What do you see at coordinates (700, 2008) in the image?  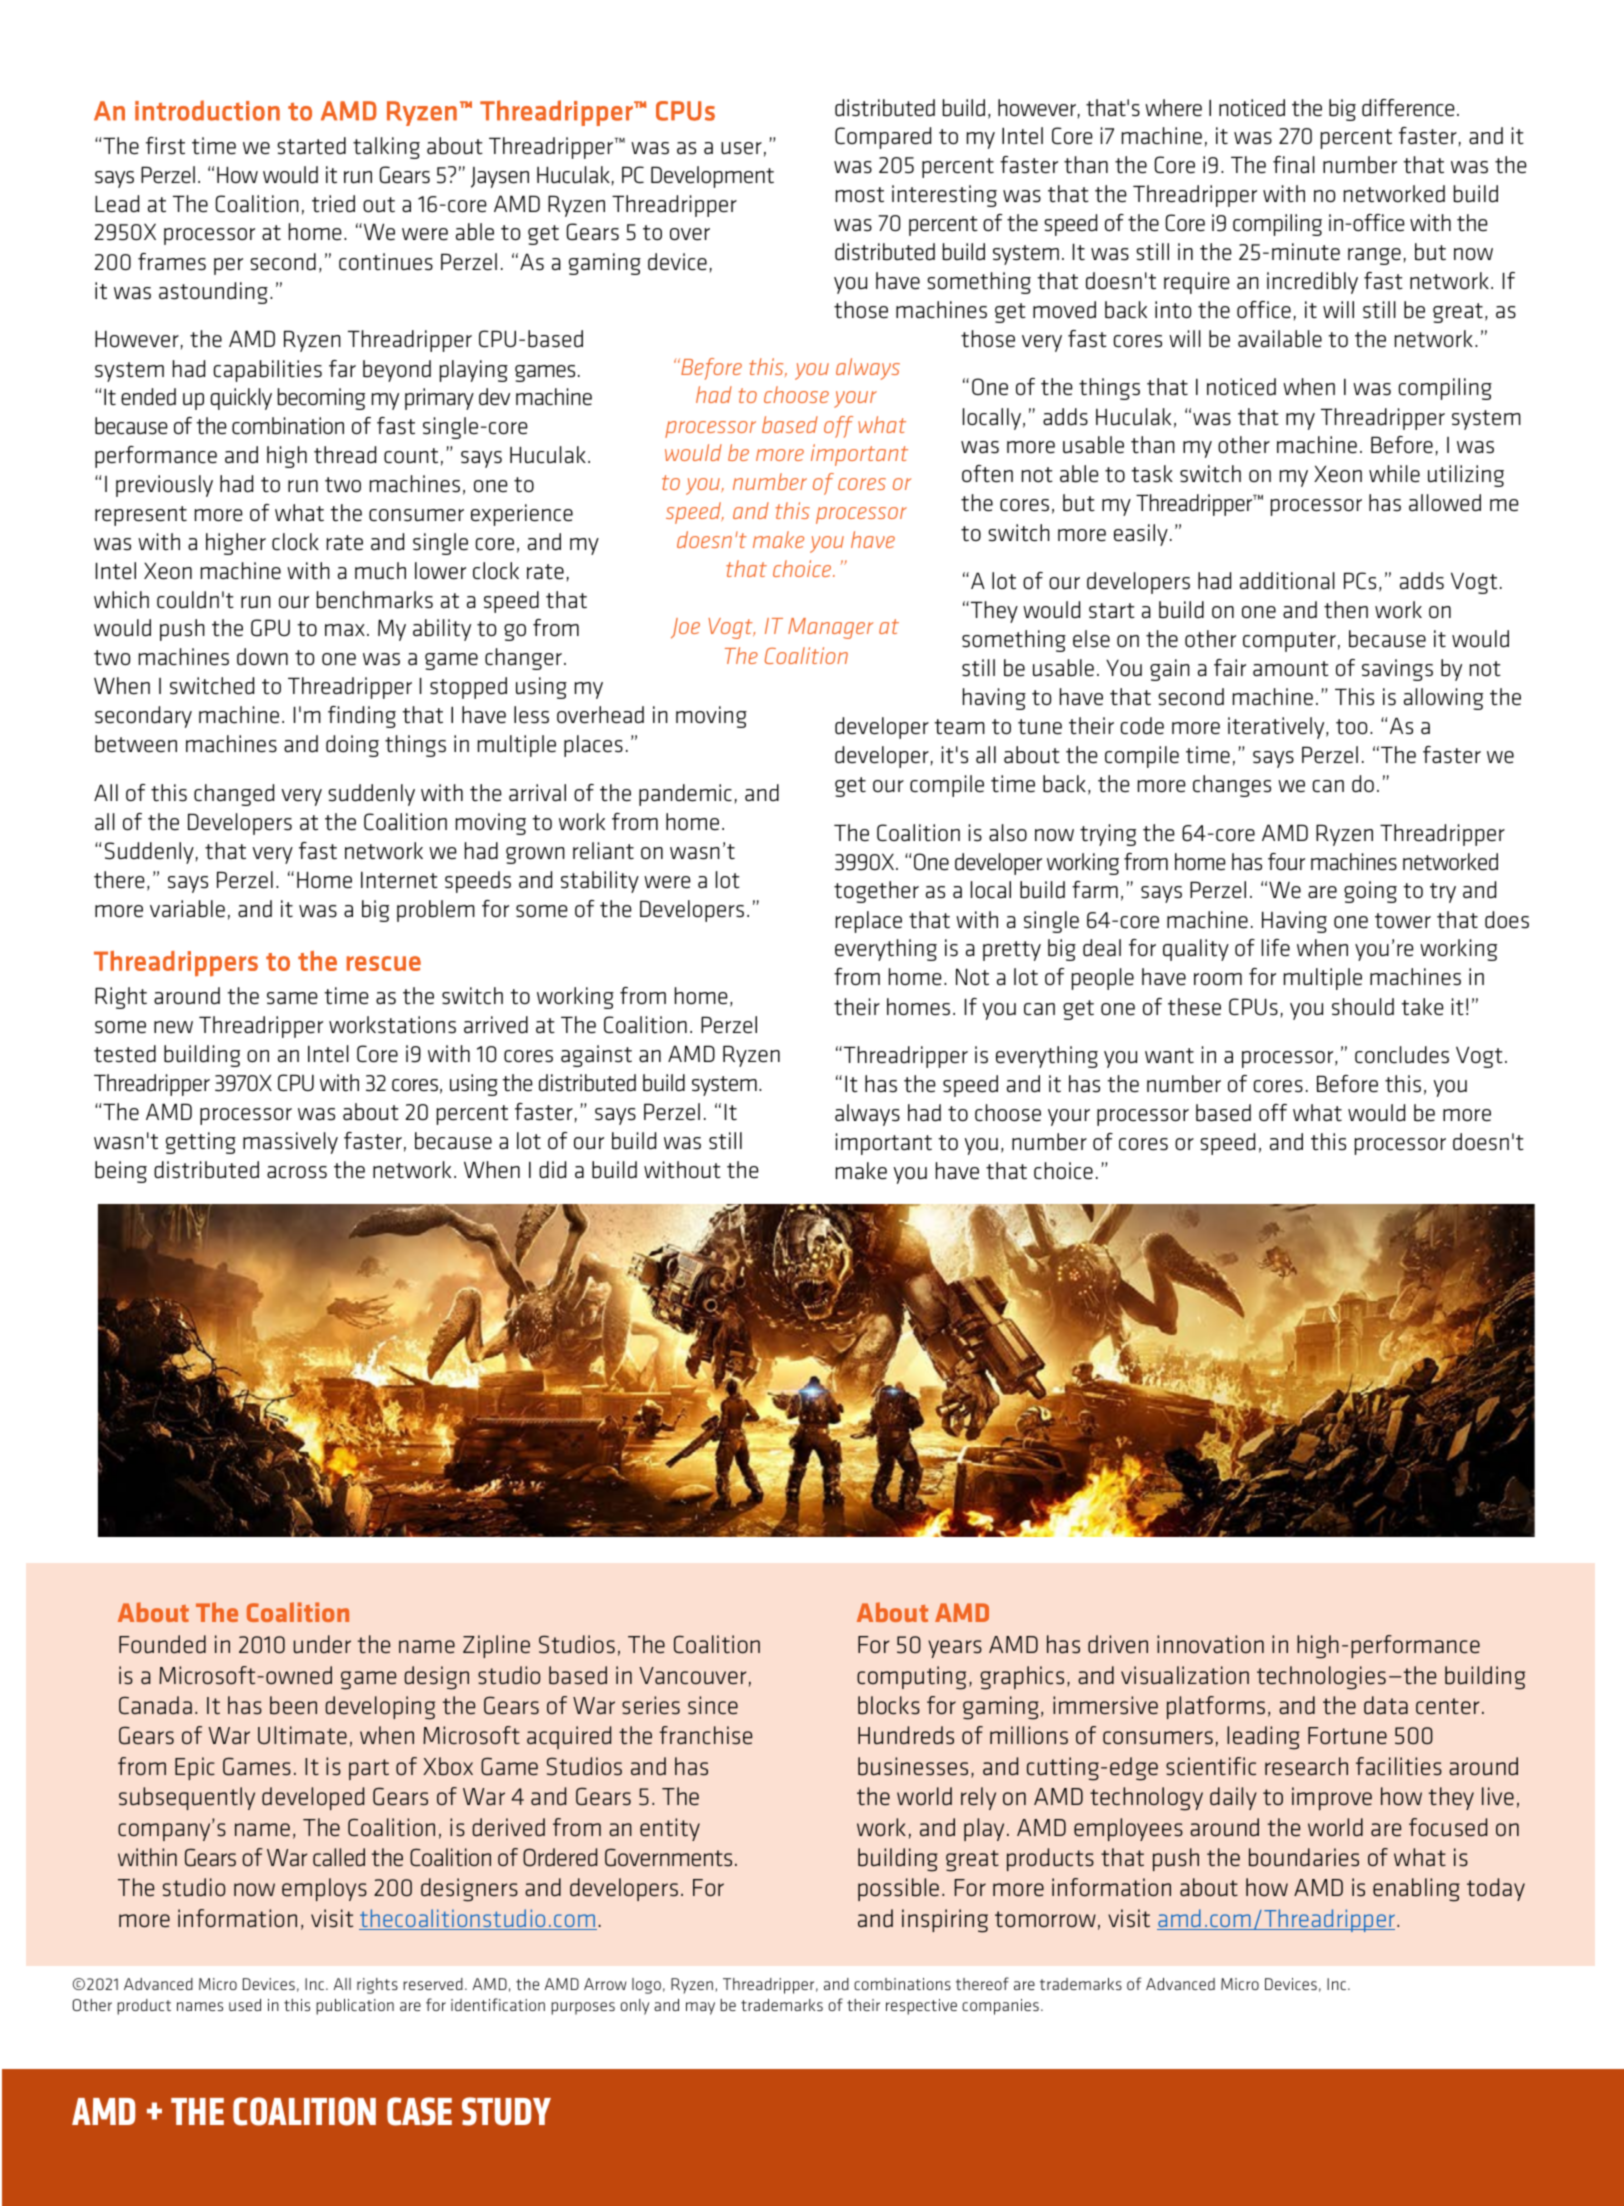 I see `may` at bounding box center [700, 2008].
